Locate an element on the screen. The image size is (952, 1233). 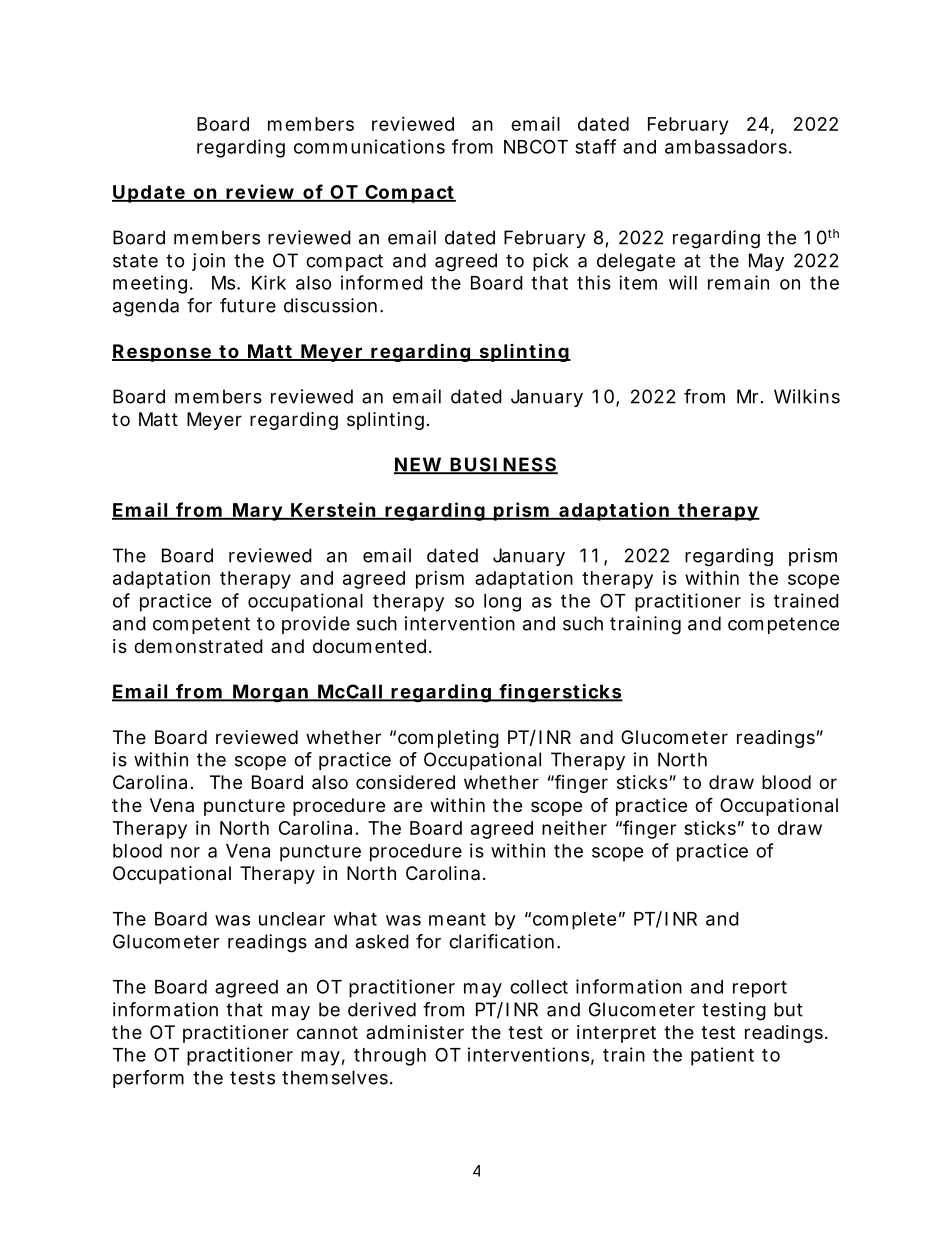
communications is located at coordinates (369, 146).
